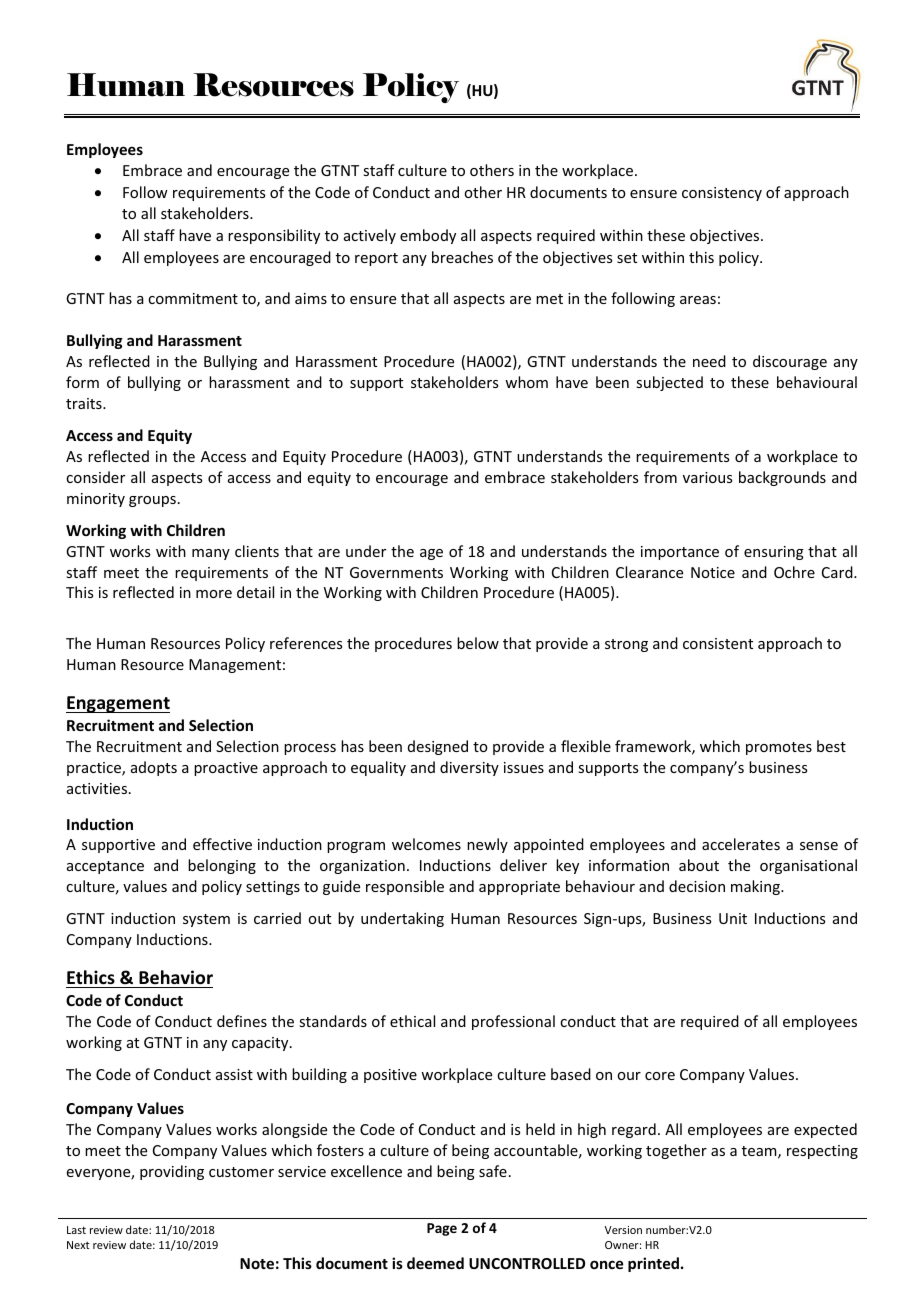 This screenshot has height=1308, width=924. I want to click on embody, so click(428, 236).
